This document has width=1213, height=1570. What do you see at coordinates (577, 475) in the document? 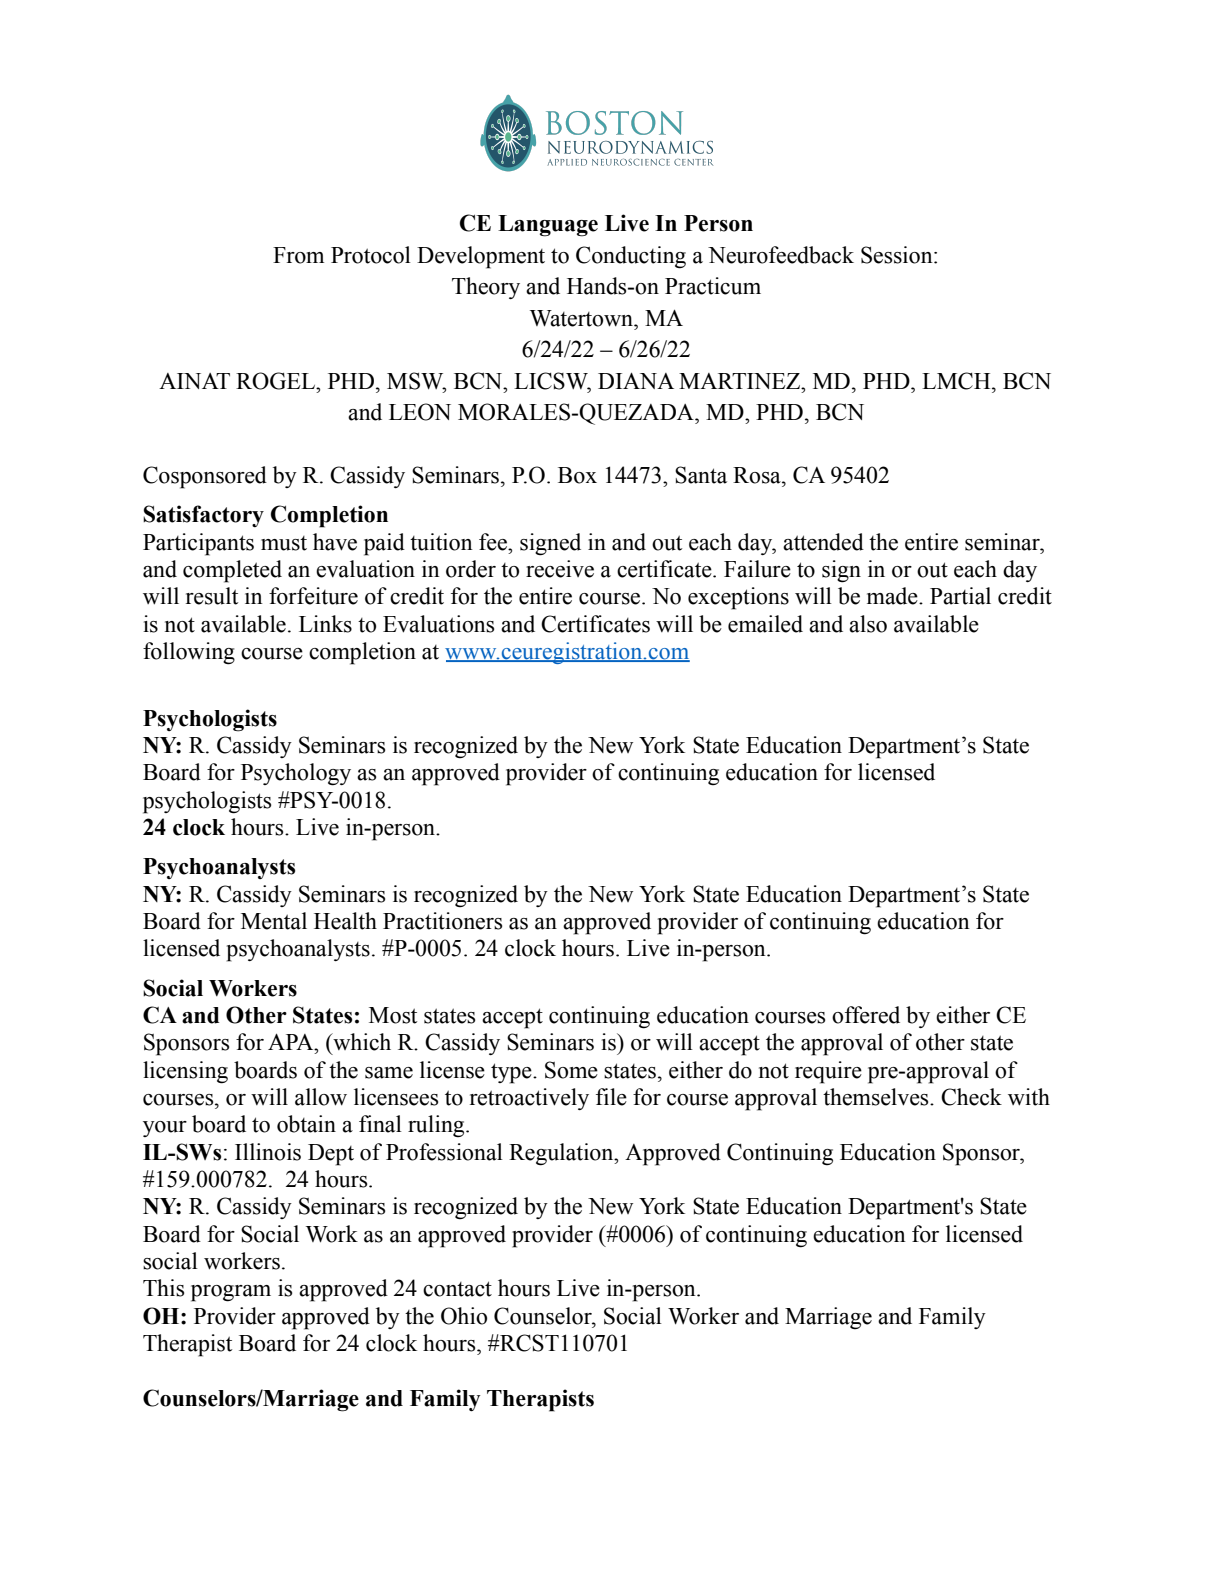
I see `Box` at bounding box center [577, 475].
